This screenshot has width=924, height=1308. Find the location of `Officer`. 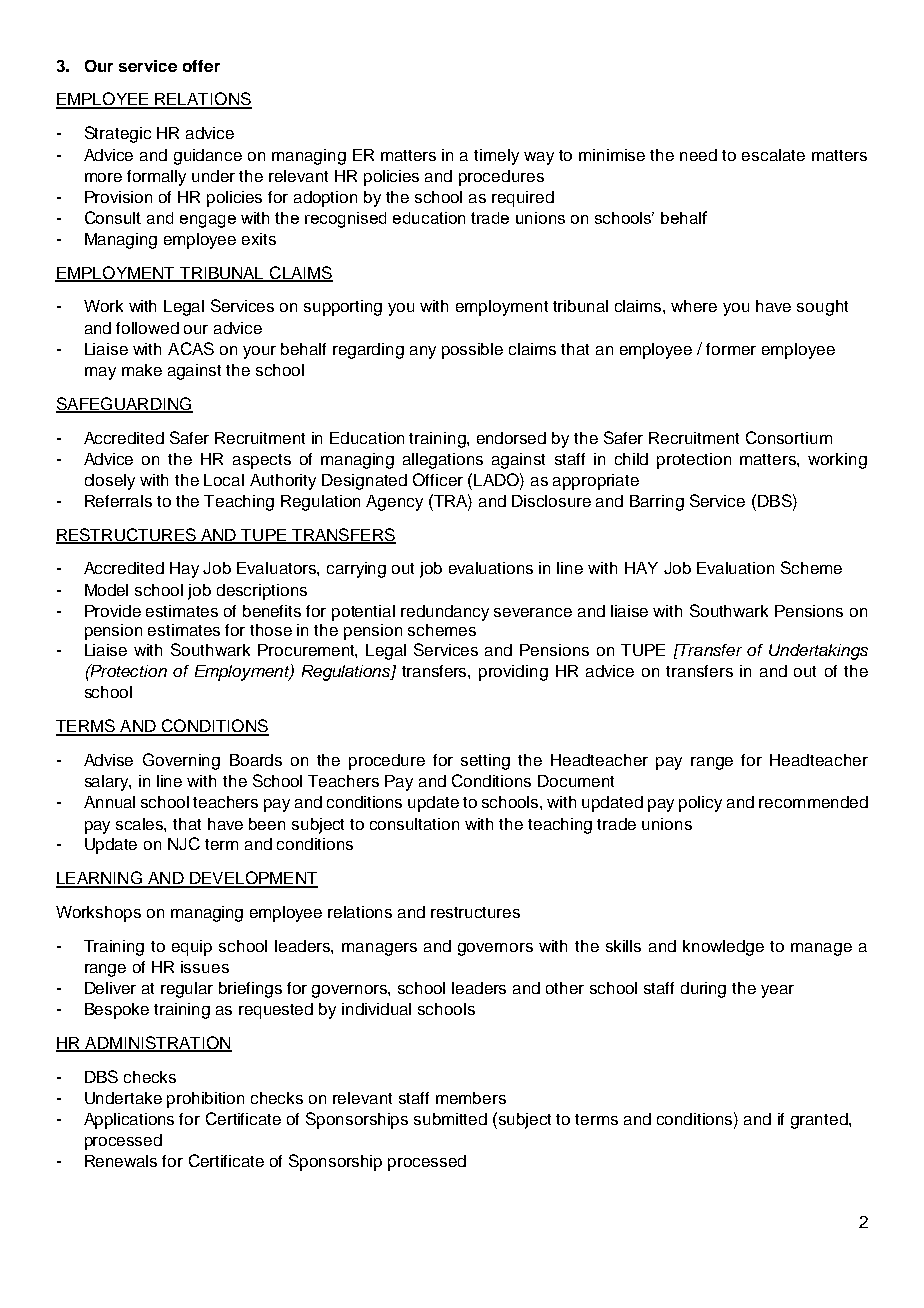

Officer is located at coordinates (438, 479).
